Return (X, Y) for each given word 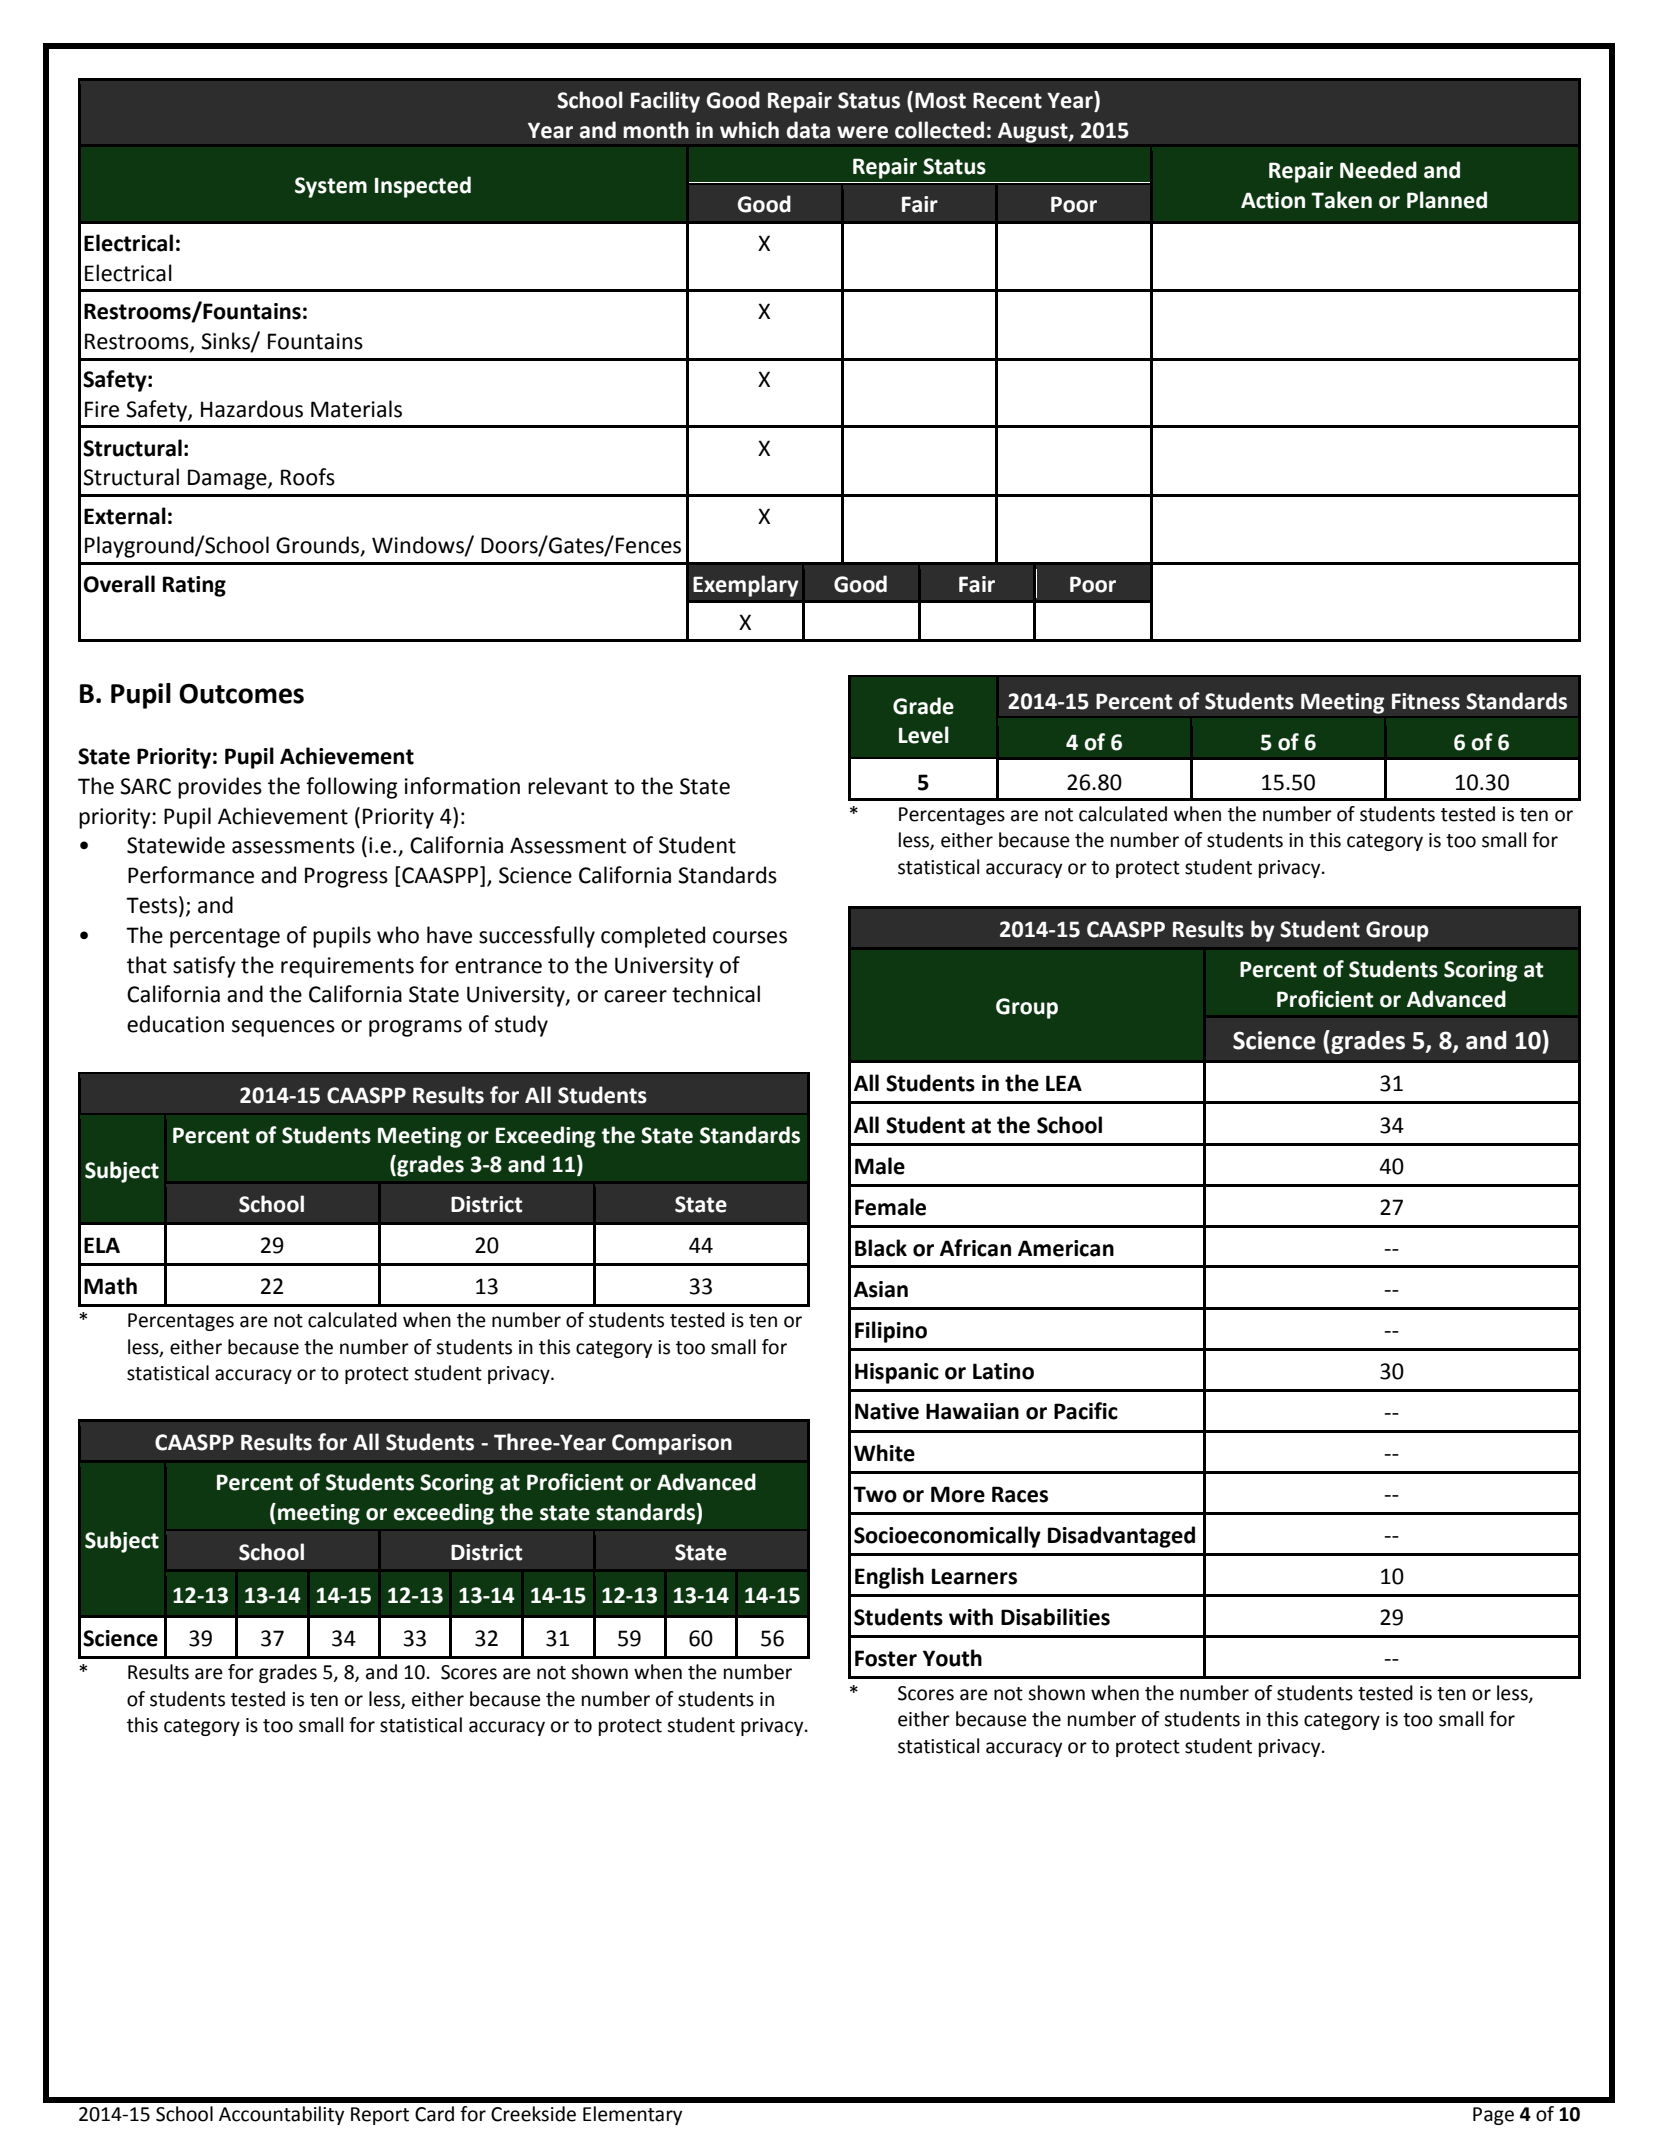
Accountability (281, 2115)
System (331, 187)
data (808, 130)
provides (220, 788)
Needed (1378, 170)
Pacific (1086, 1411)
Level (924, 735)
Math (110, 1286)
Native (887, 1411)
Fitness (1426, 701)
